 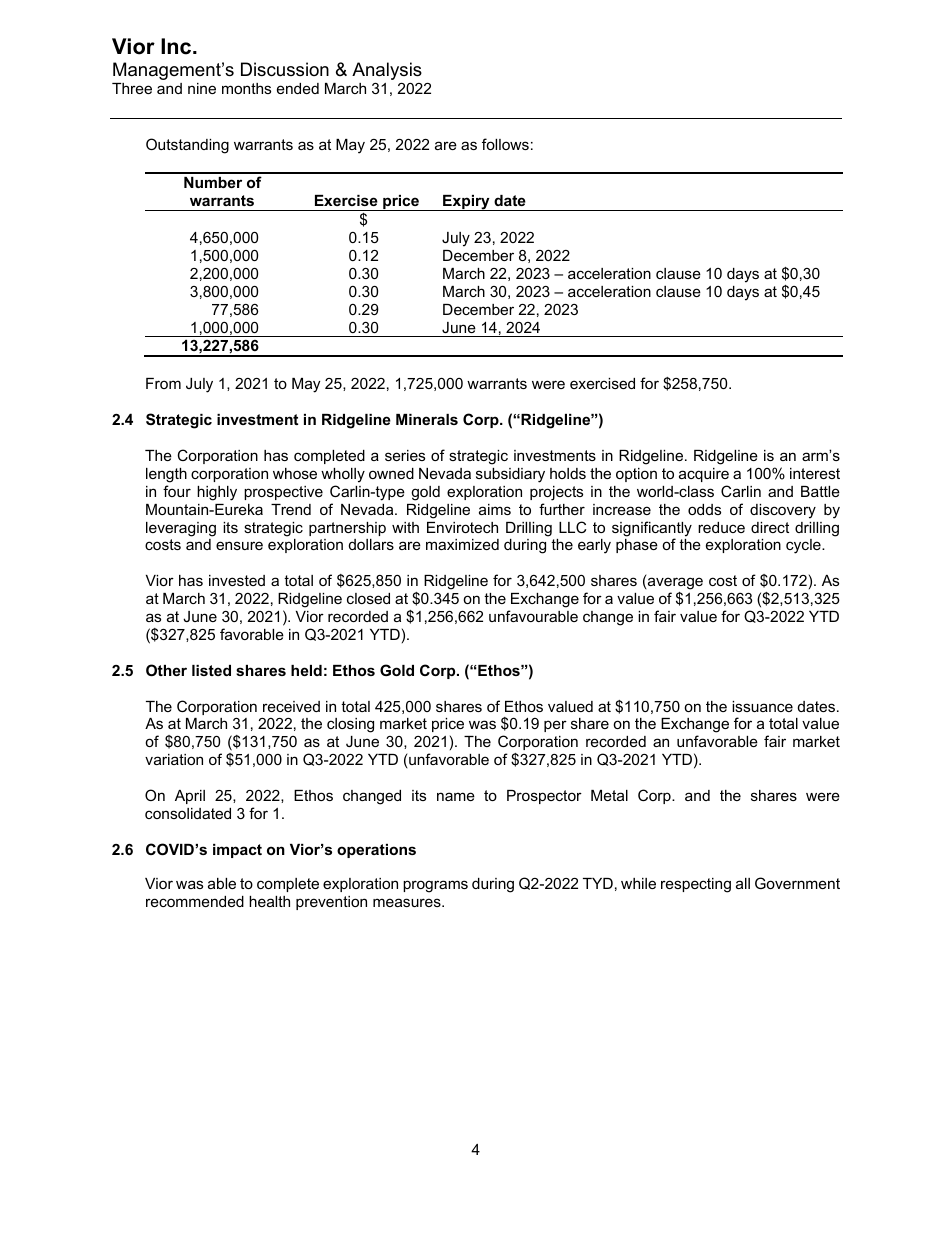 I want to click on programs, so click(x=435, y=886).
